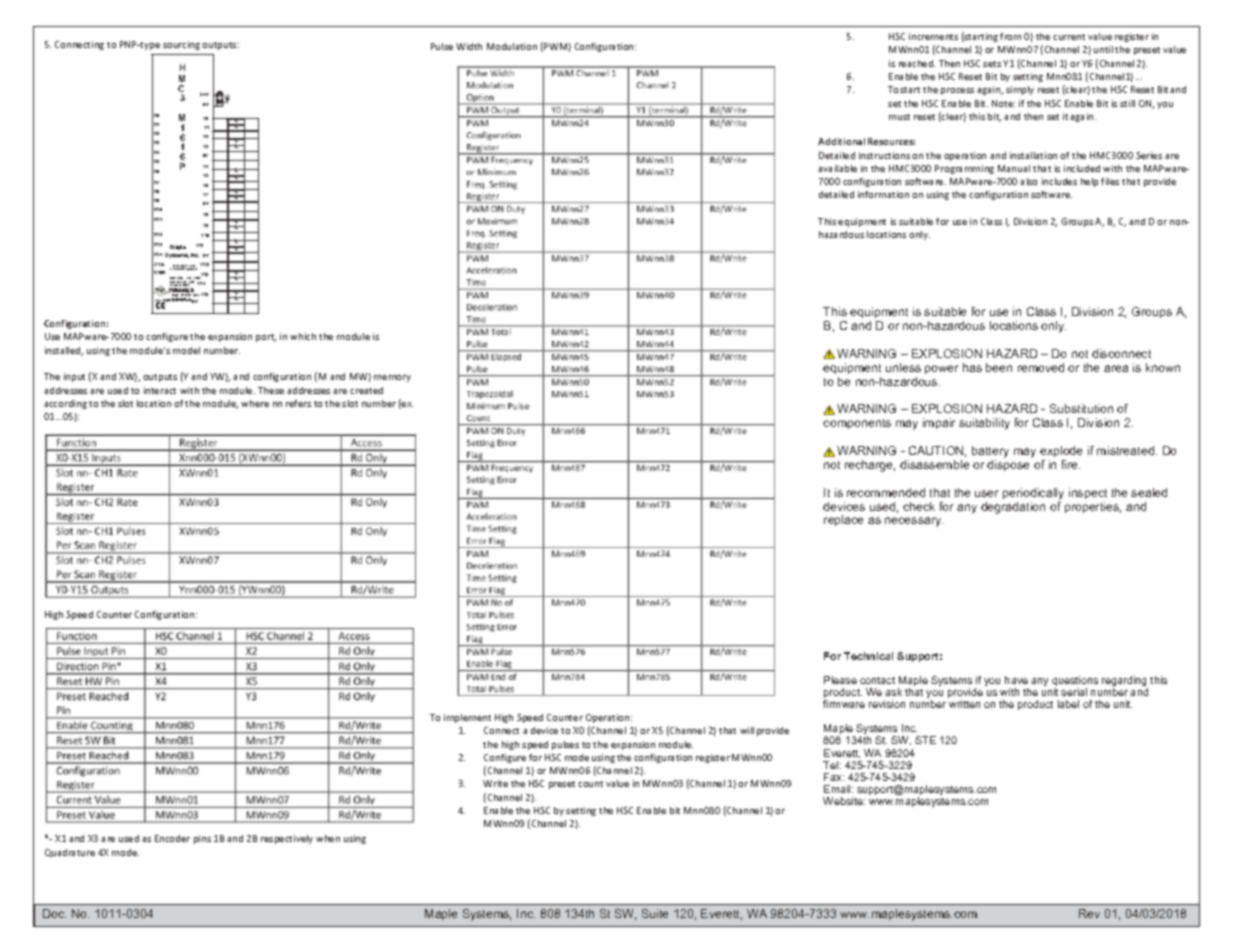  I want to click on sets, so click(992, 64).
